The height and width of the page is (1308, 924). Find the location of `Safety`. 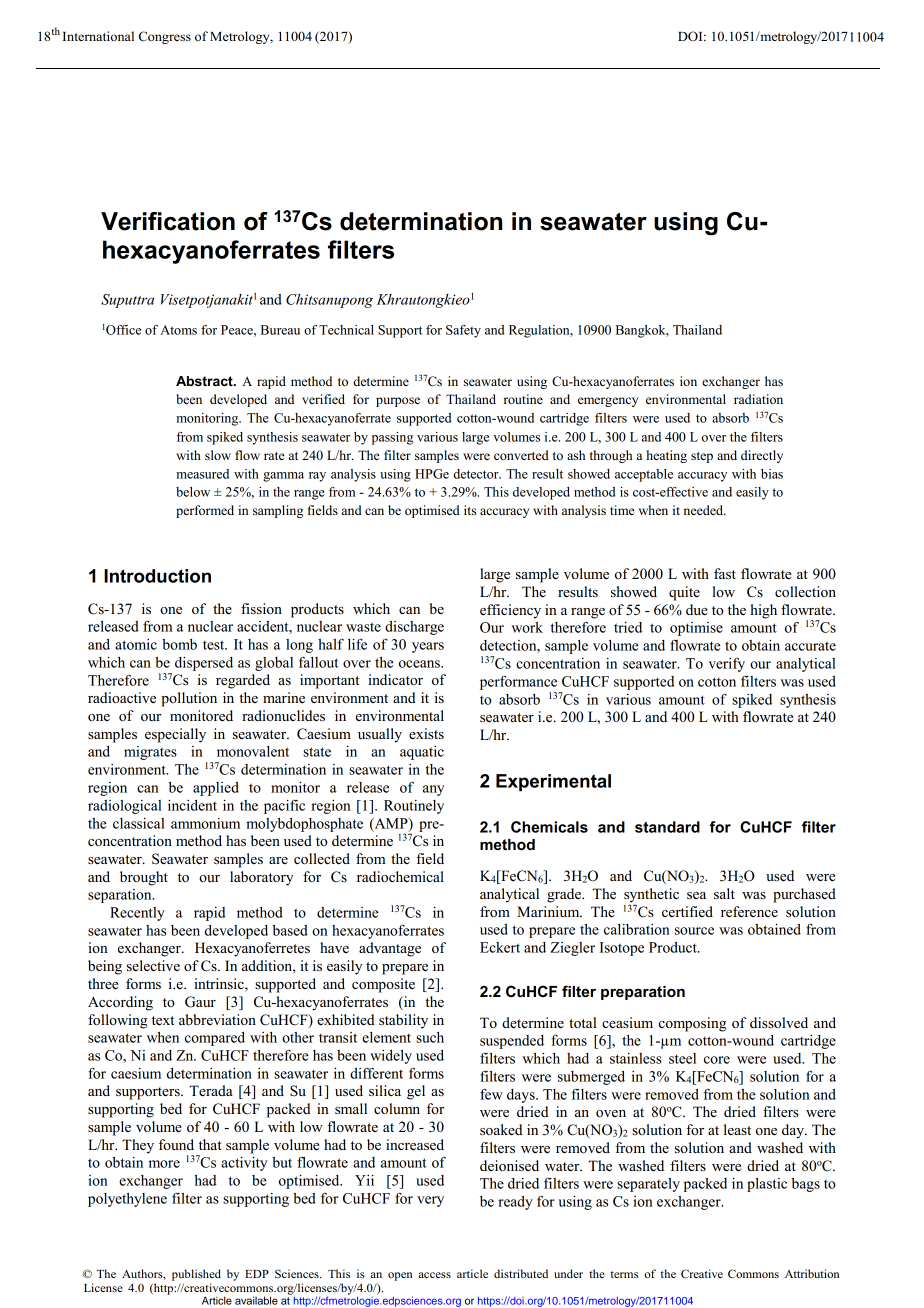

Safety is located at coordinates (463, 331).
